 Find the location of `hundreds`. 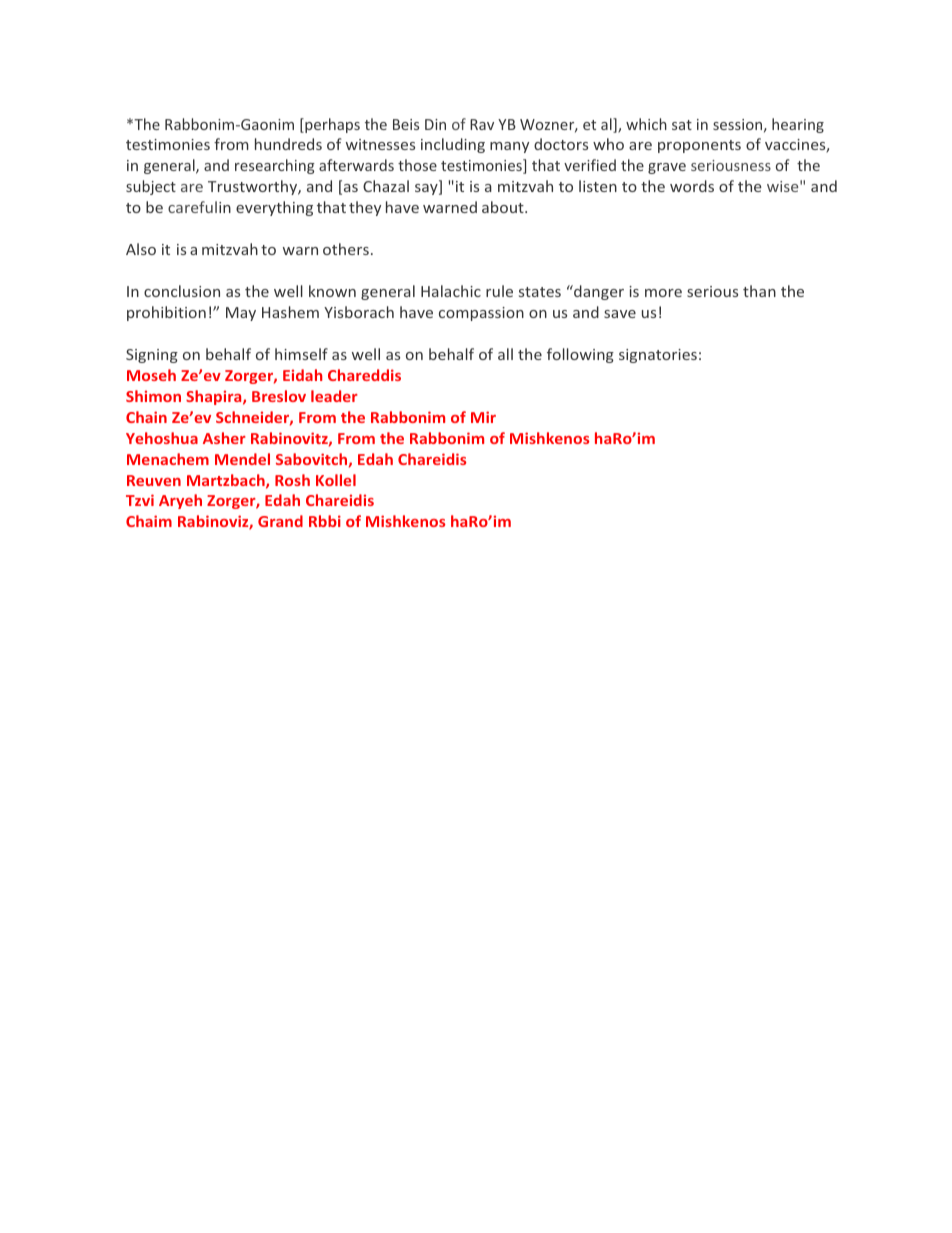

hundreds is located at coordinates (288, 144).
